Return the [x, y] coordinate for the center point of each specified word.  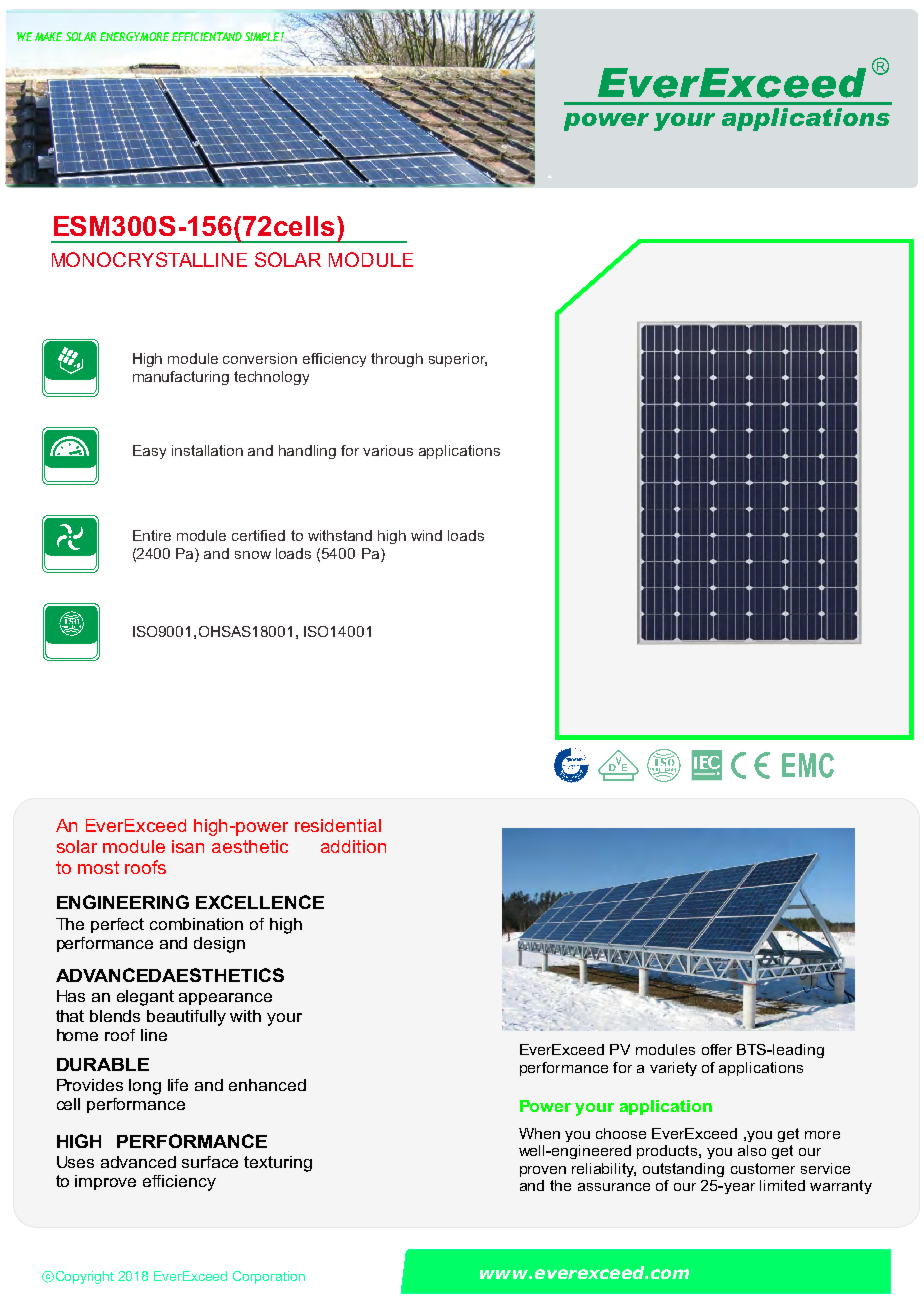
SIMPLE [263, 36]
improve [105, 1182]
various [388, 450]
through [397, 360]
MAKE [48, 36]
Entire [152, 535]
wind [426, 535]
